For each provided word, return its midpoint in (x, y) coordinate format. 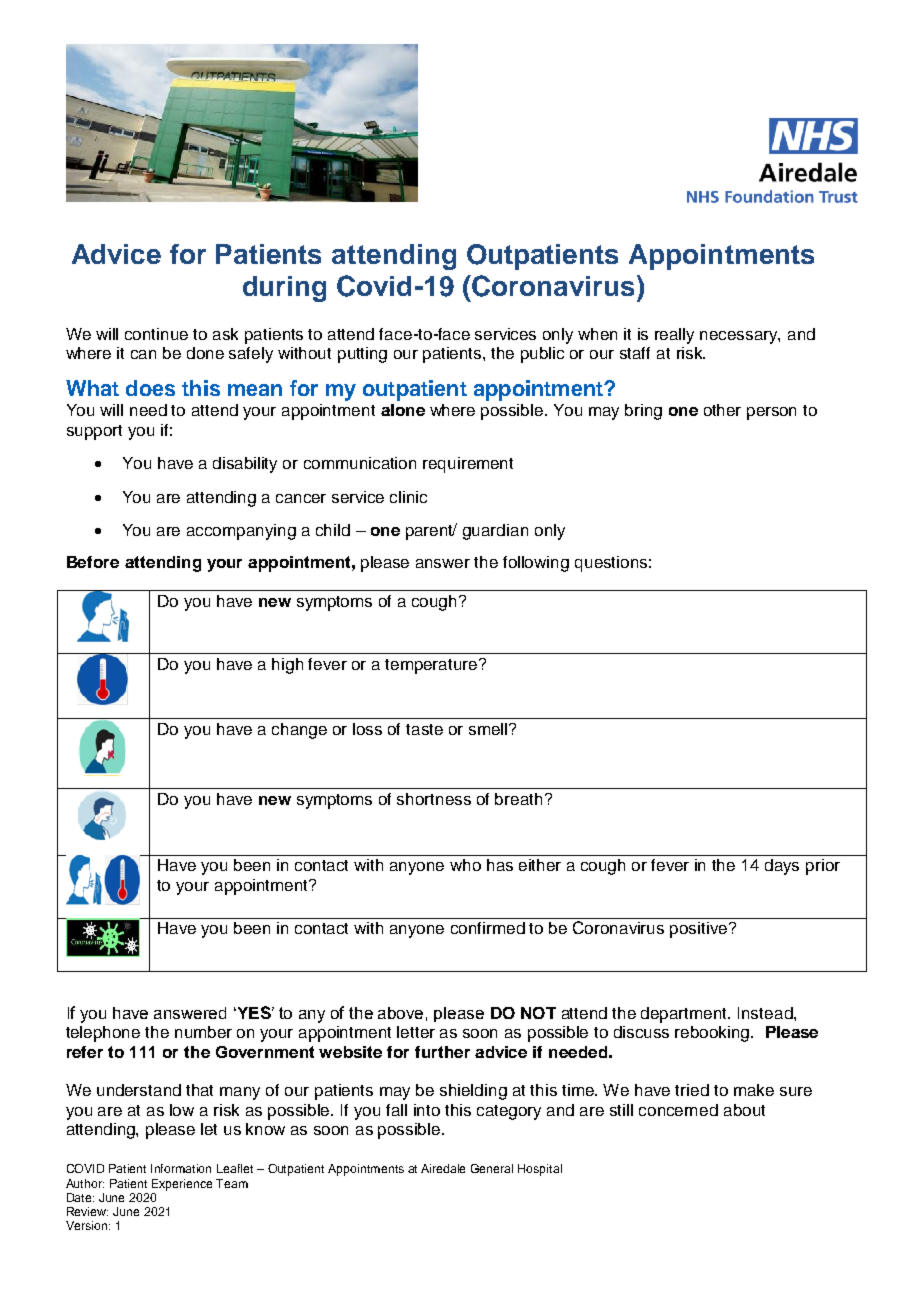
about (744, 1110)
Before (93, 562)
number (203, 1032)
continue (156, 334)
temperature (432, 666)
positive (698, 930)
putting (362, 355)
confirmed (488, 928)
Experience (182, 1185)
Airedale (443, 1168)
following (536, 564)
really (674, 336)
